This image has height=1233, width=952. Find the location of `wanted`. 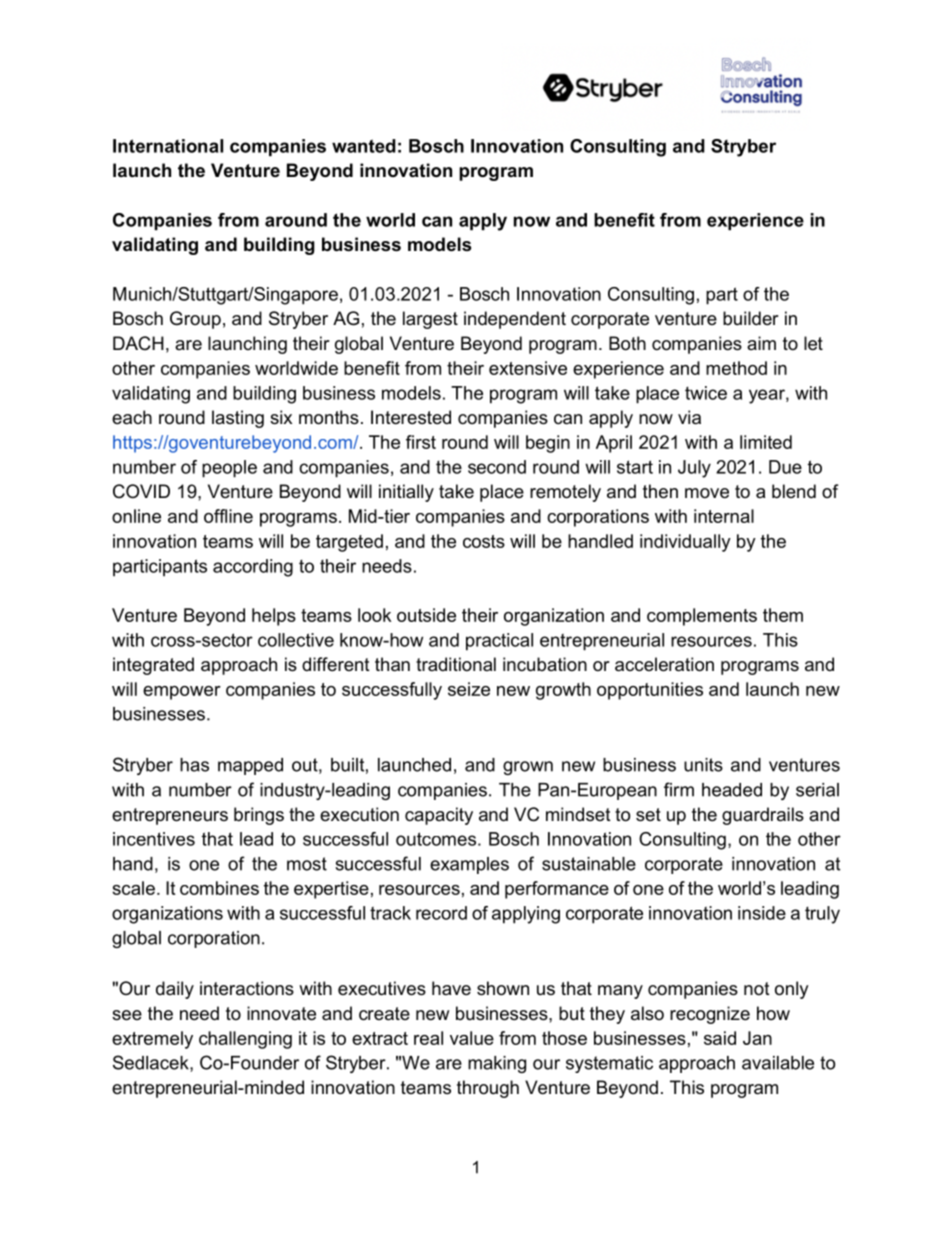

wanted is located at coordinates (364, 146).
